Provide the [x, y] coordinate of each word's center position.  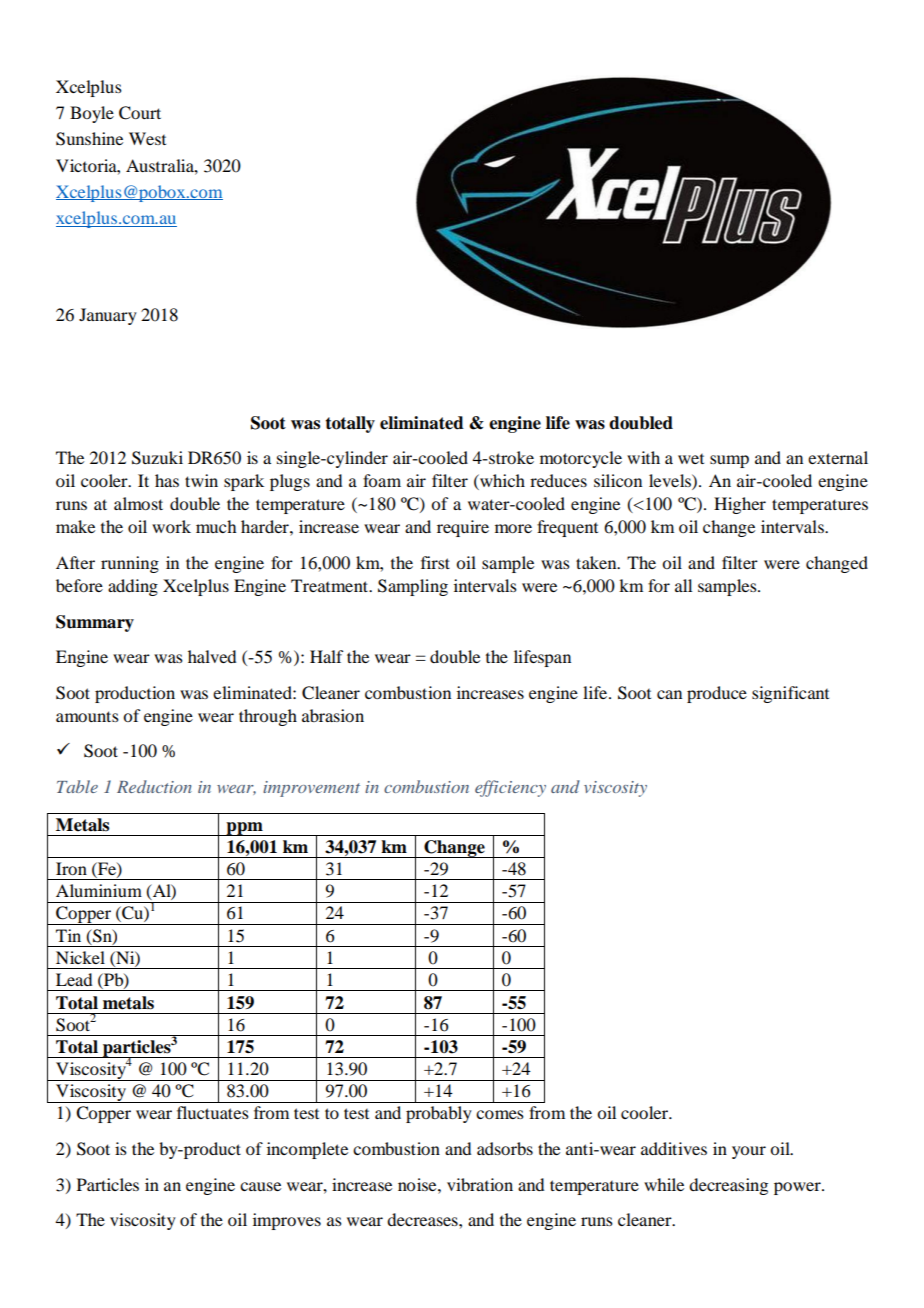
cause [260, 1186]
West [147, 138]
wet [691, 459]
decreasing [728, 1186]
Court [140, 113]
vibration [480, 1184]
